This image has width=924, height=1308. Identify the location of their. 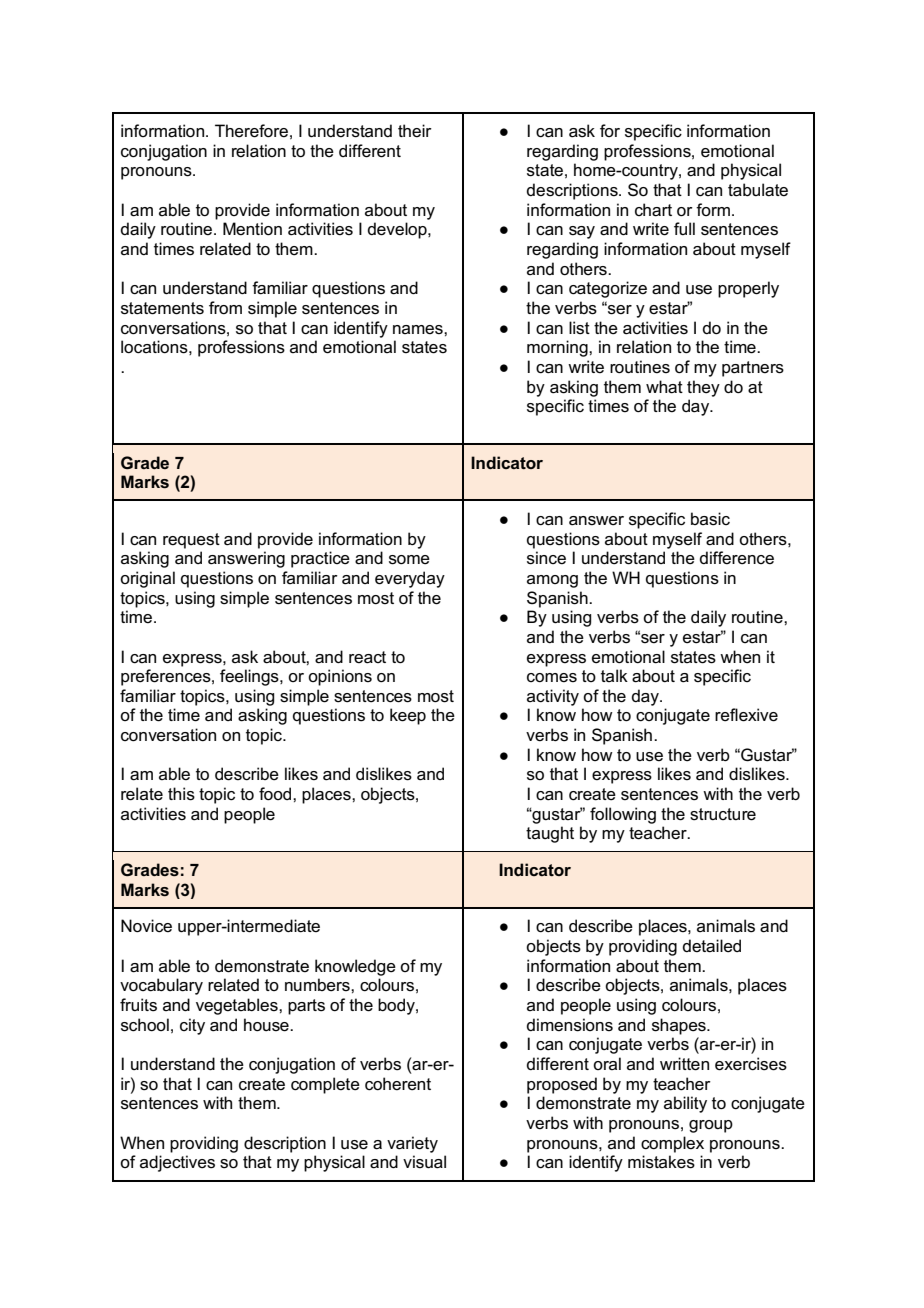
(415, 130).
